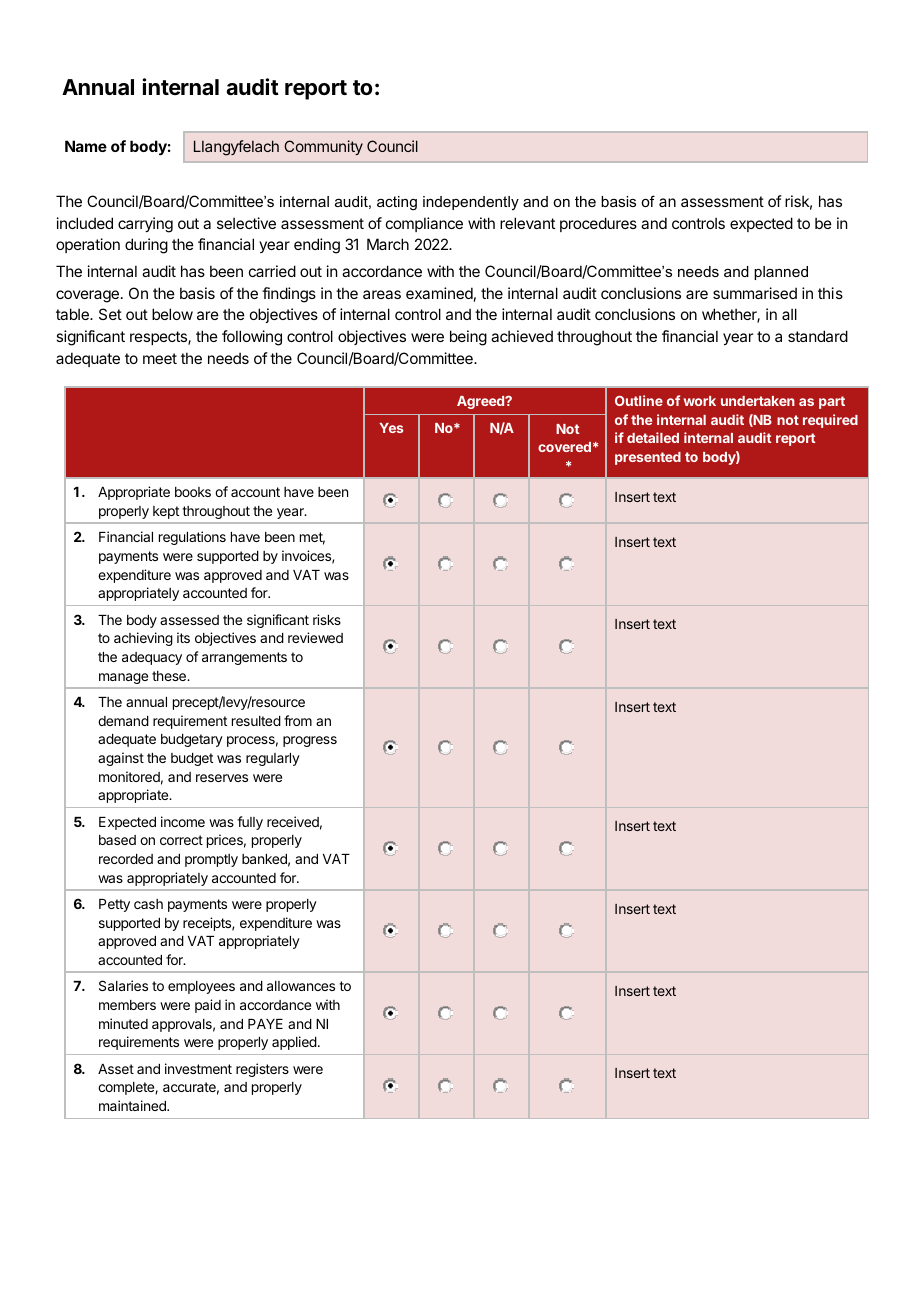 This page has height=1308, width=924. Describe the element at coordinates (391, 428) in the page. I see `Yes` at that location.
